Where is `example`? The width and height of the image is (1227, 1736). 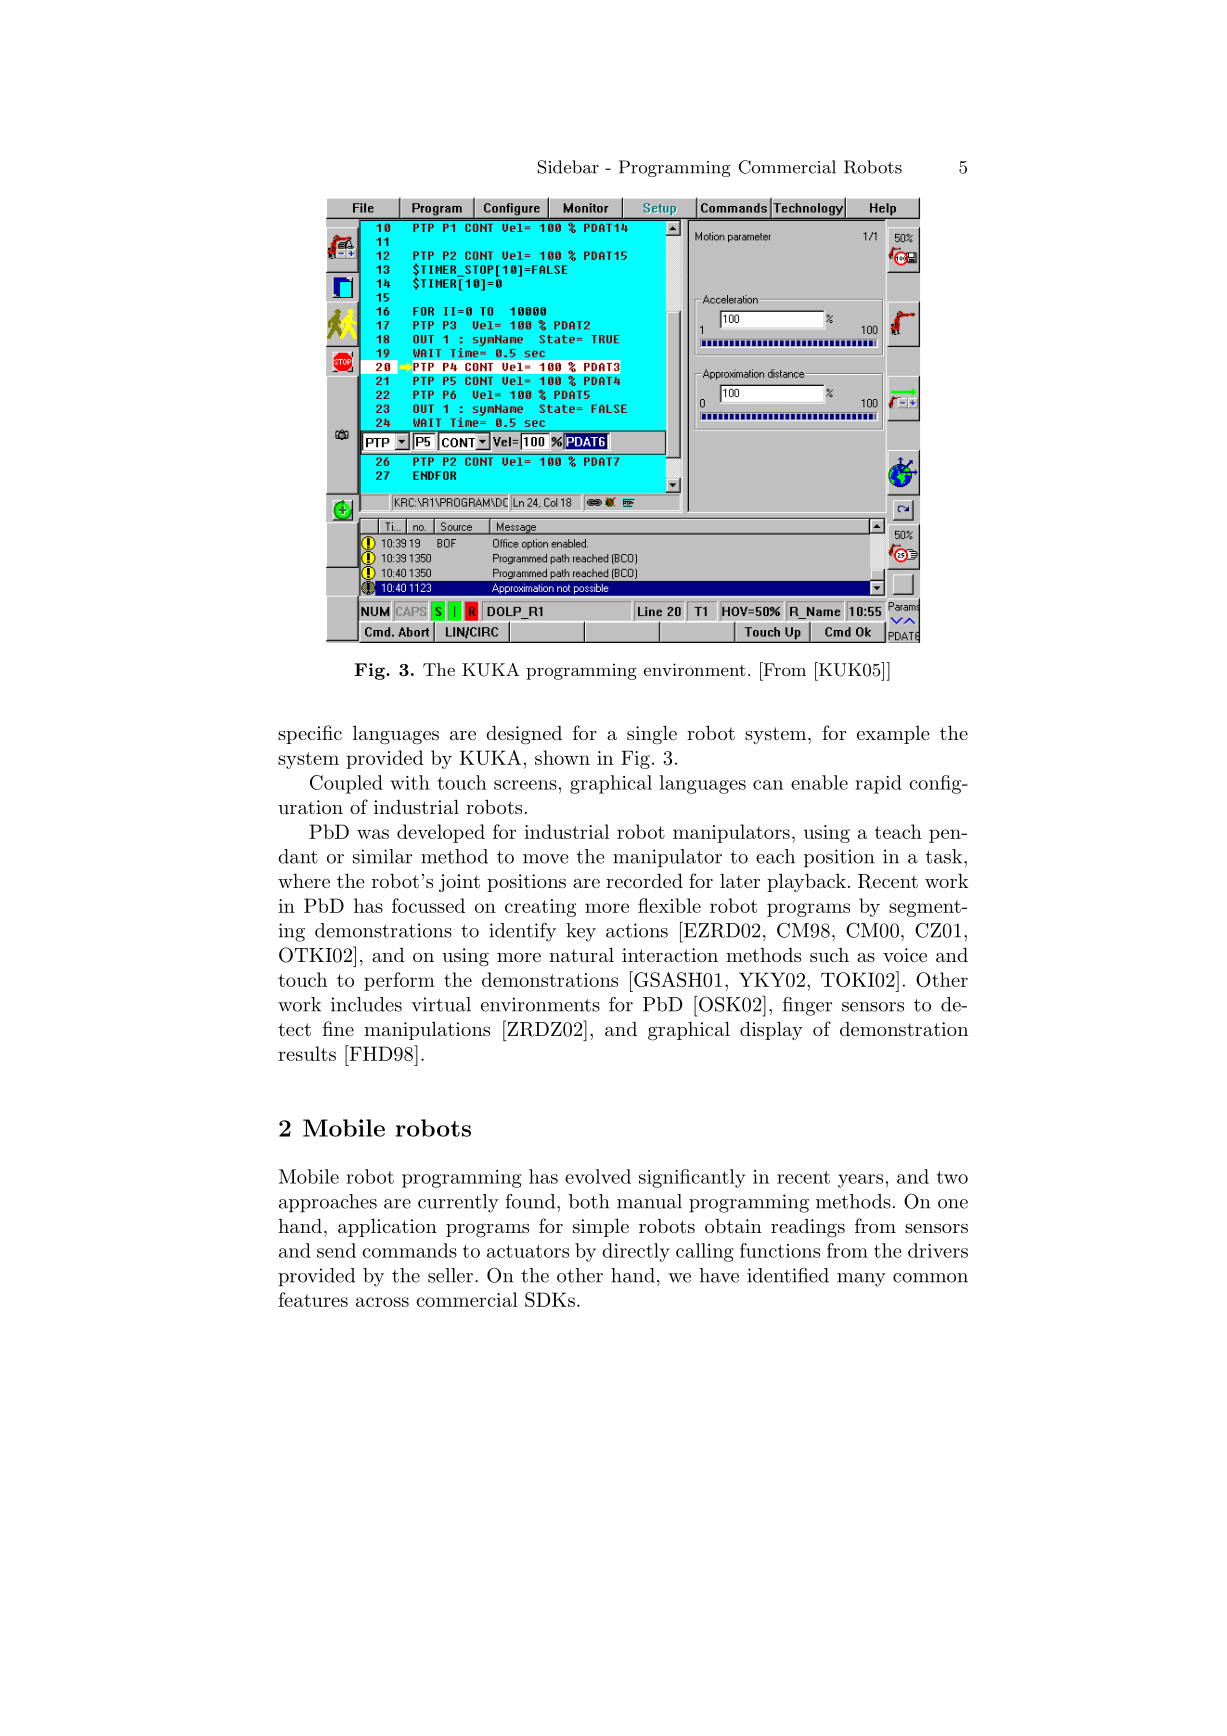
example is located at coordinates (893, 735).
